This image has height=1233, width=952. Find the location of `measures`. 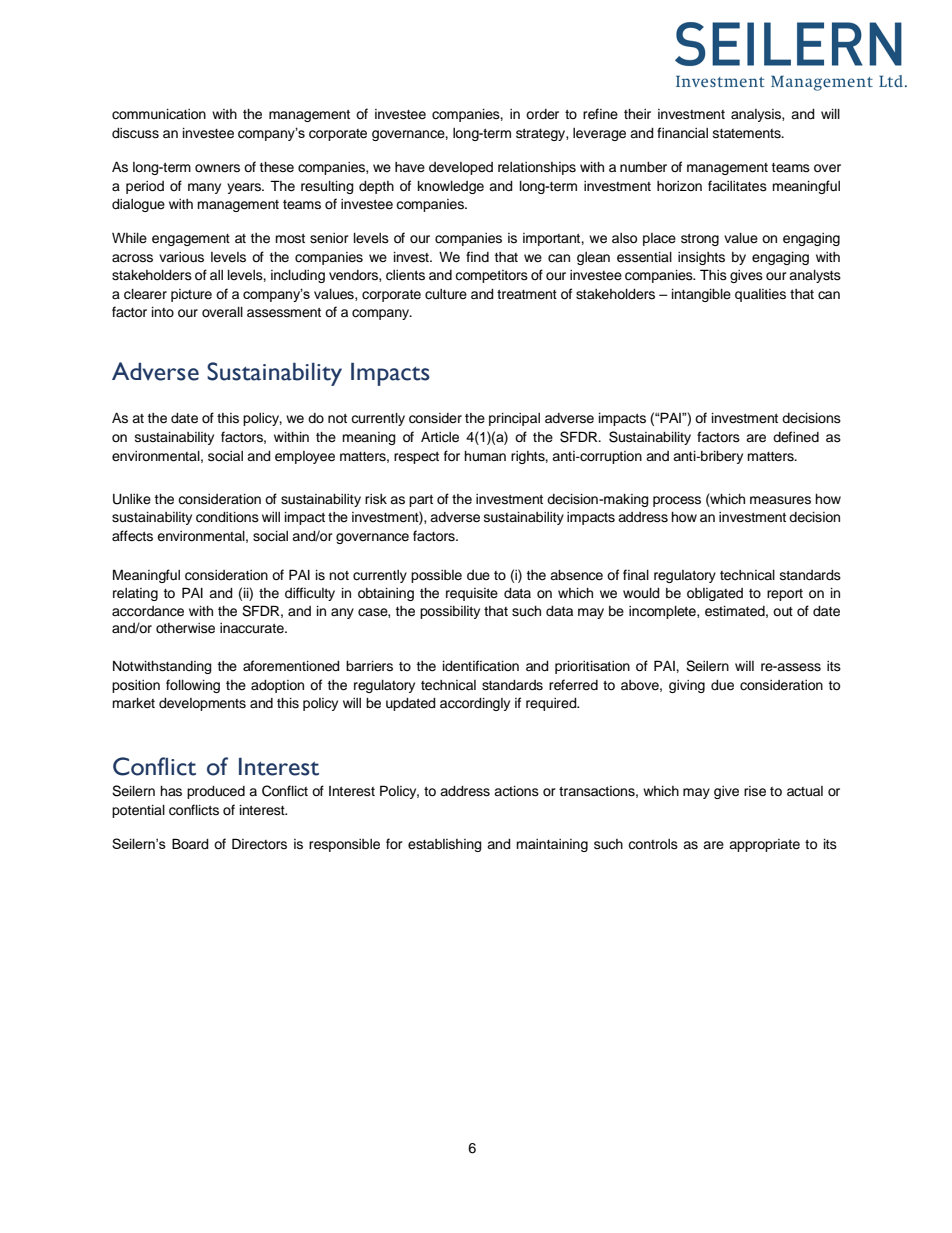

measures is located at coordinates (780, 500).
